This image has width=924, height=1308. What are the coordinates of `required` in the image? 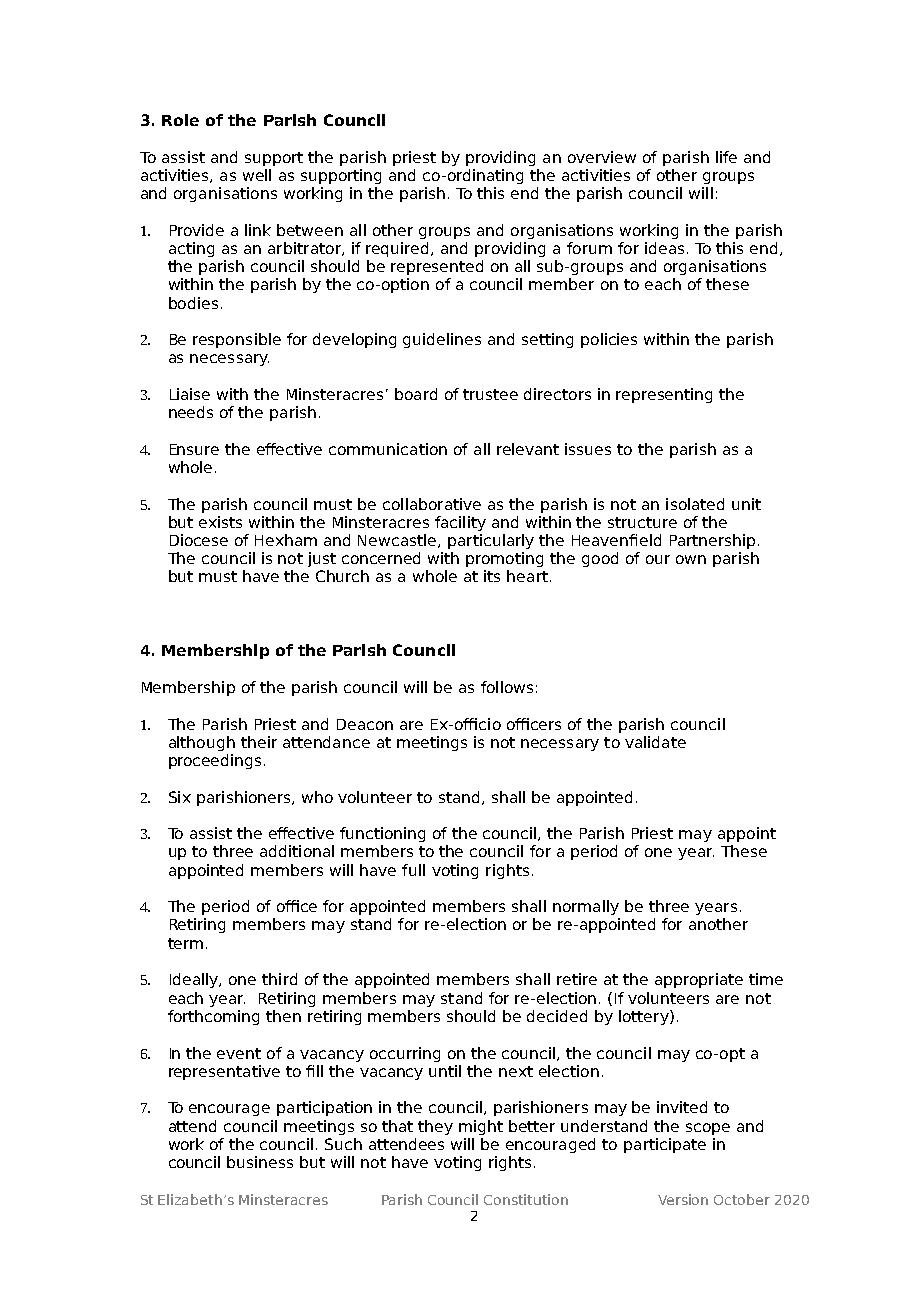 It's located at (399, 249).
